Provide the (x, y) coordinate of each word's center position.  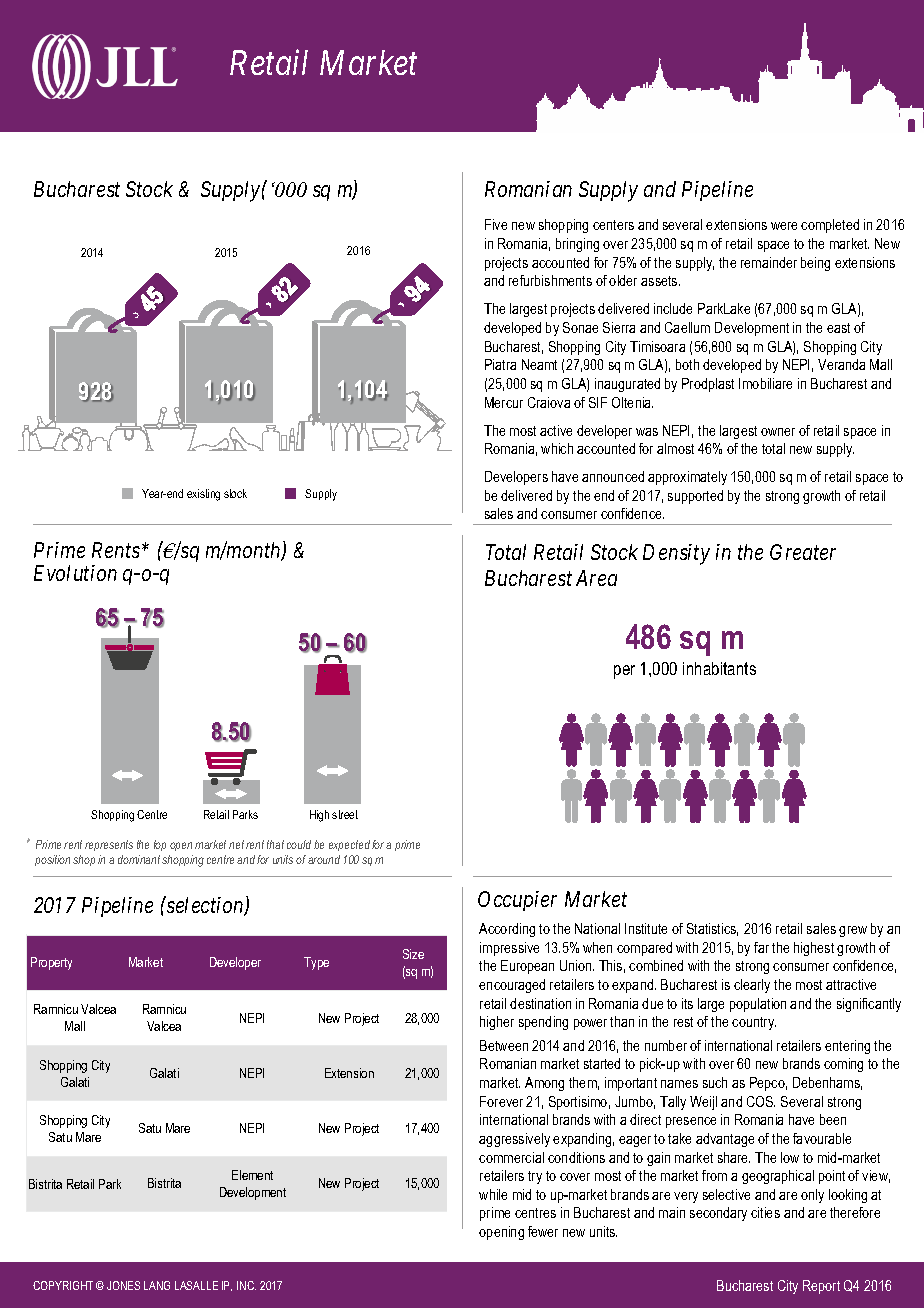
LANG (157, 1285)
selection (205, 906)
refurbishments (550, 280)
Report (821, 1287)
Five (496, 224)
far (761, 947)
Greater (803, 552)
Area (596, 578)
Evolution (75, 573)
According (507, 930)
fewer (543, 1231)
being (815, 264)
